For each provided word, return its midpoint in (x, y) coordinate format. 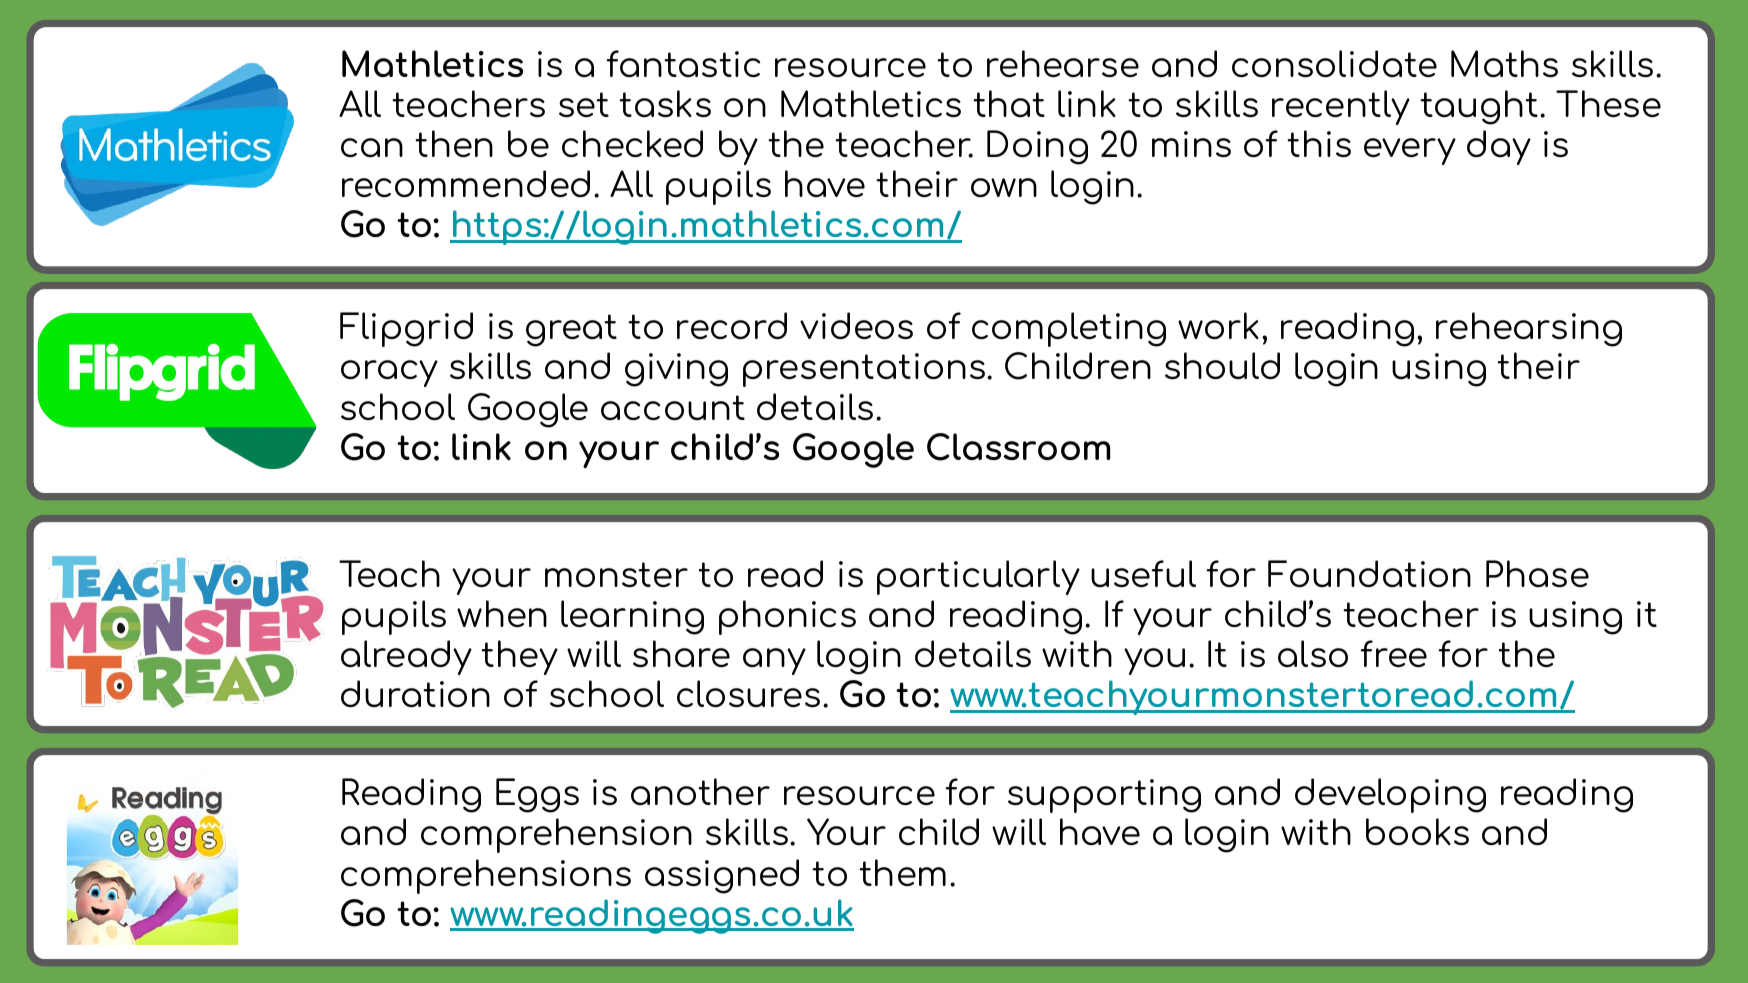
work (1218, 325)
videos (856, 325)
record (732, 325)
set (584, 104)
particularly (978, 577)
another (700, 791)
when (502, 613)
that (1009, 103)
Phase (1537, 573)
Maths (1504, 63)
